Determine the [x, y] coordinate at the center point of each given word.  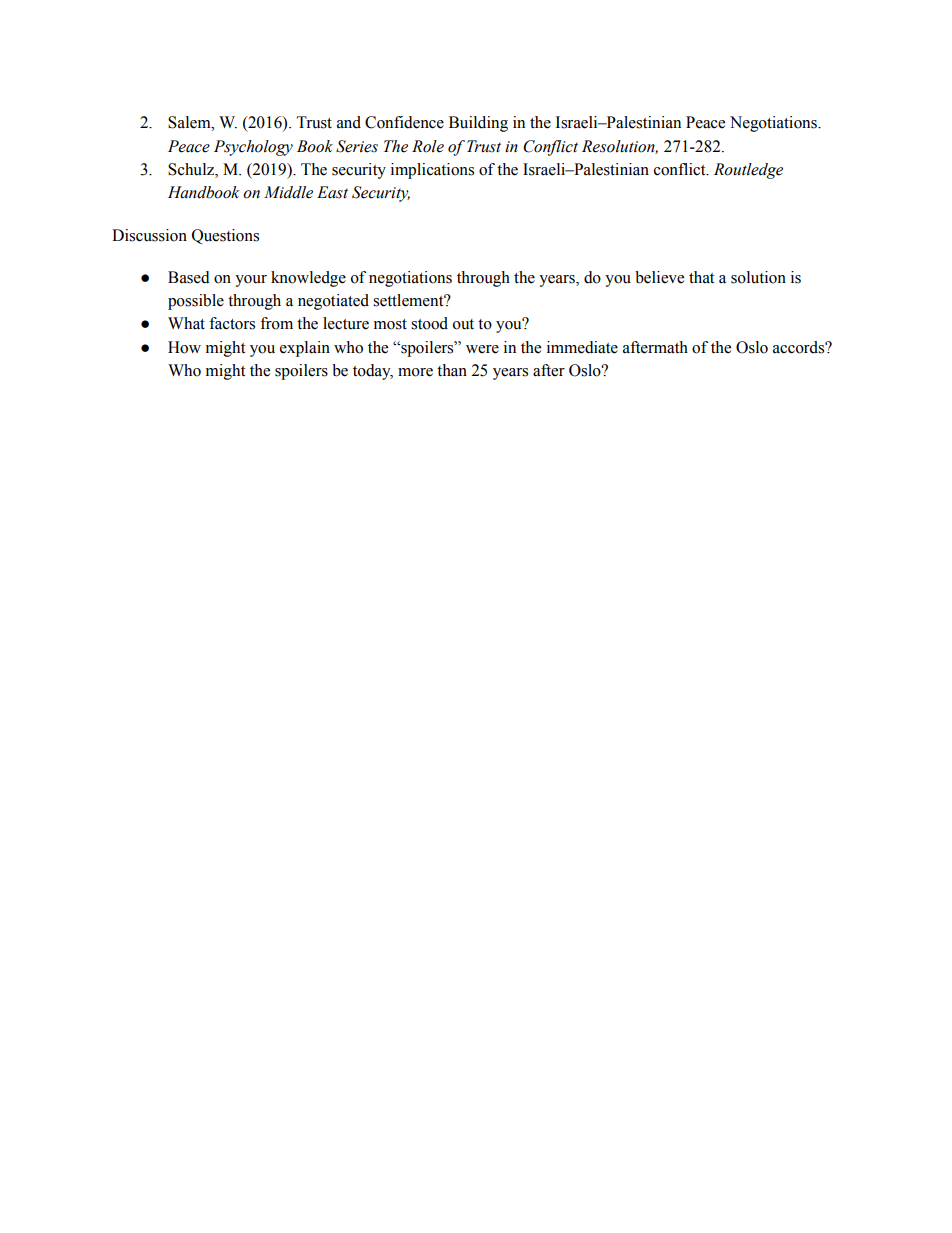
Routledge [748, 171]
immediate [582, 347]
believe [659, 277]
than [452, 370]
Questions [225, 236]
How [184, 347]
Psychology [253, 148]
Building [478, 124]
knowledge [308, 279]
